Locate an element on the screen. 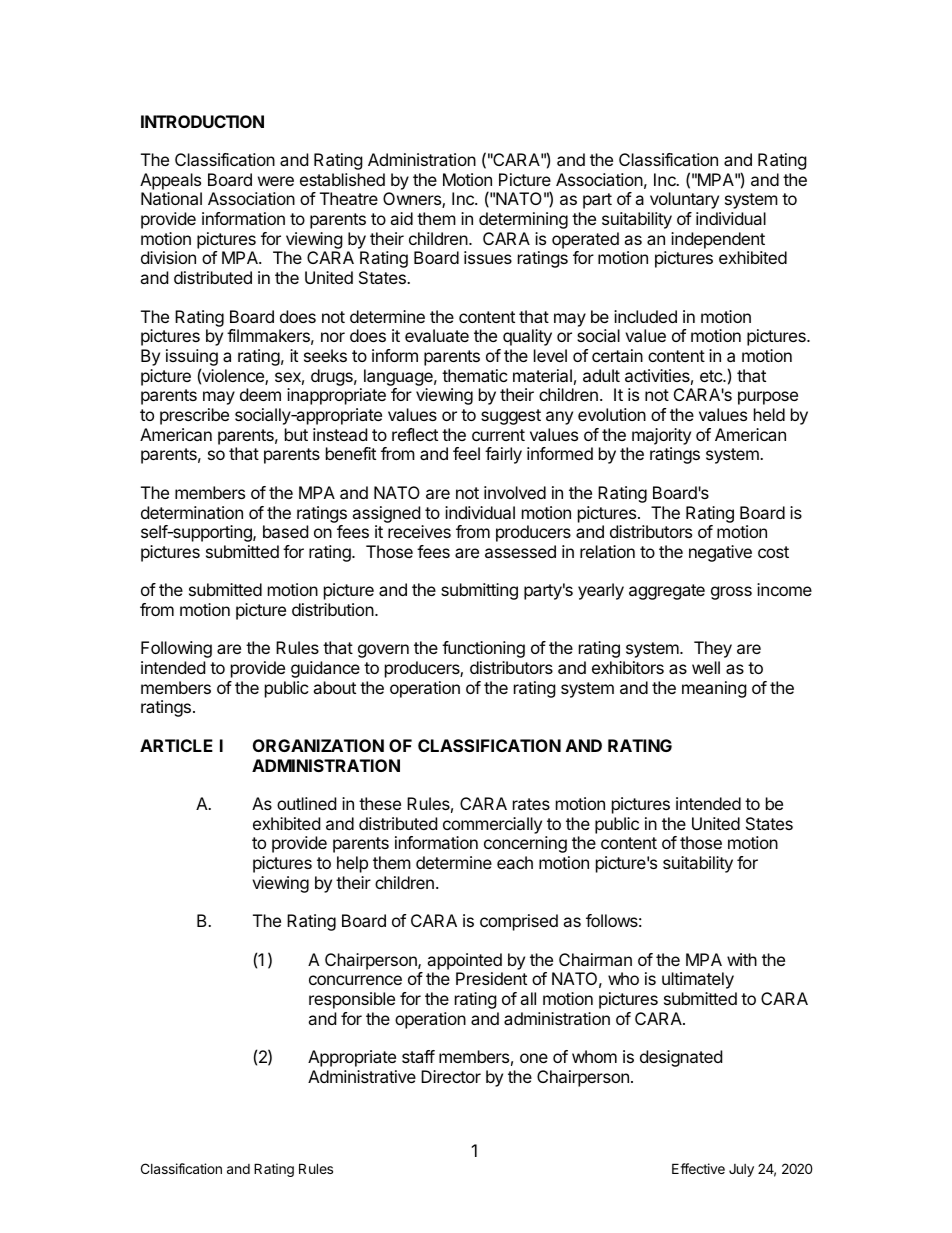 This screenshot has height=1233, width=952. suggest is located at coordinates (511, 417).
